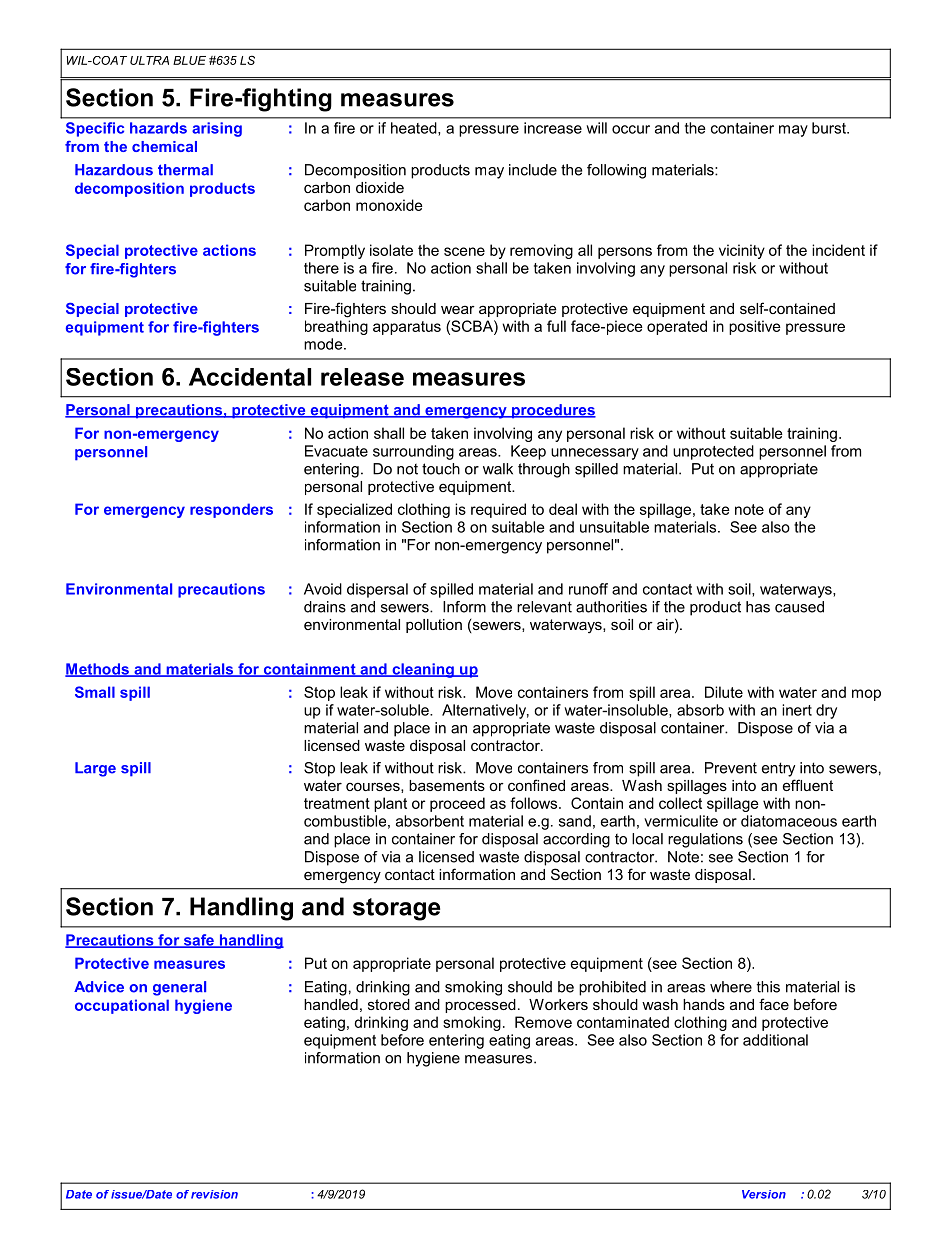 The width and height of the screenshot is (952, 1233). I want to click on BLUE, so click(189, 60).
